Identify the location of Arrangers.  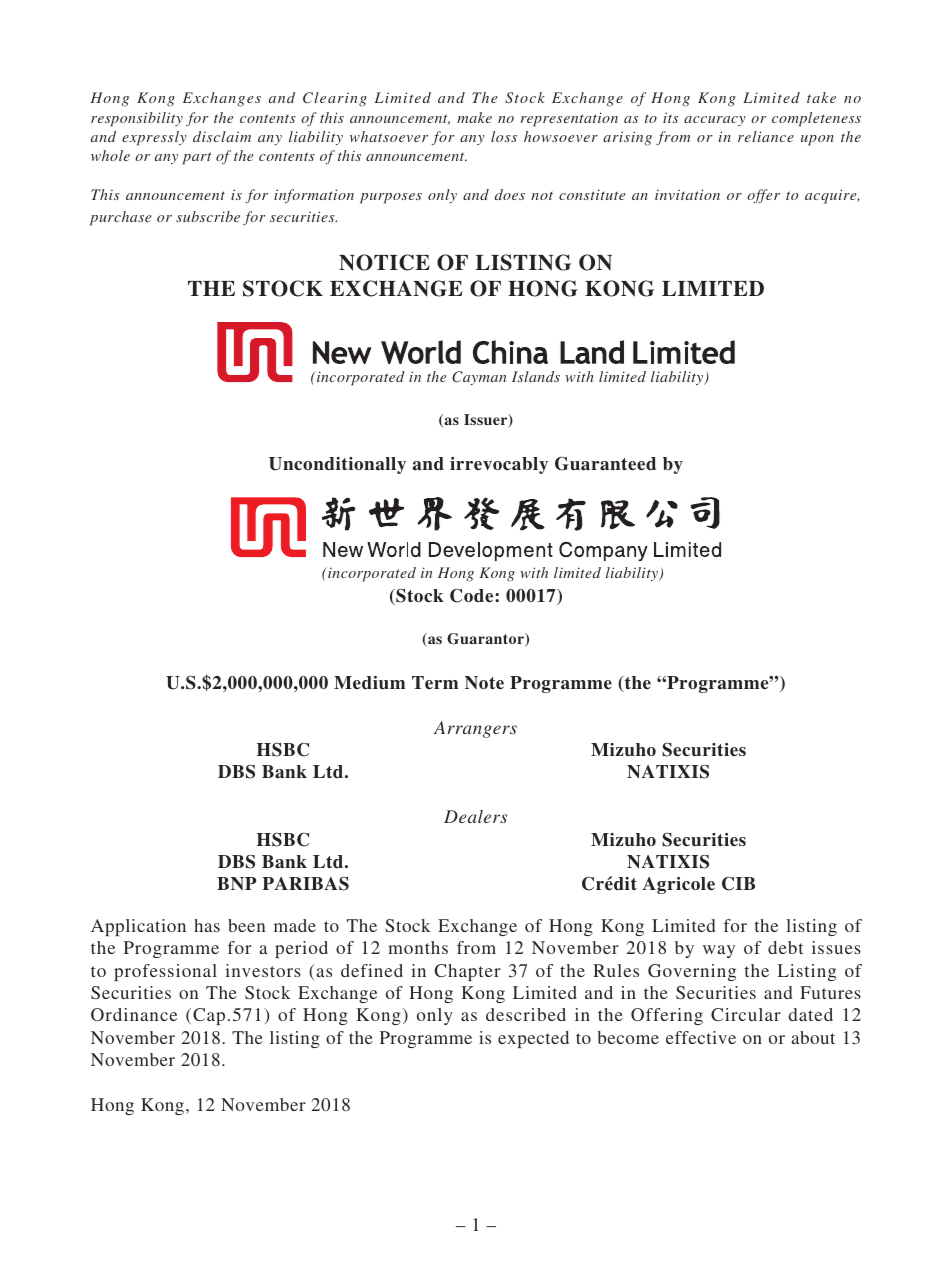
(475, 729).
